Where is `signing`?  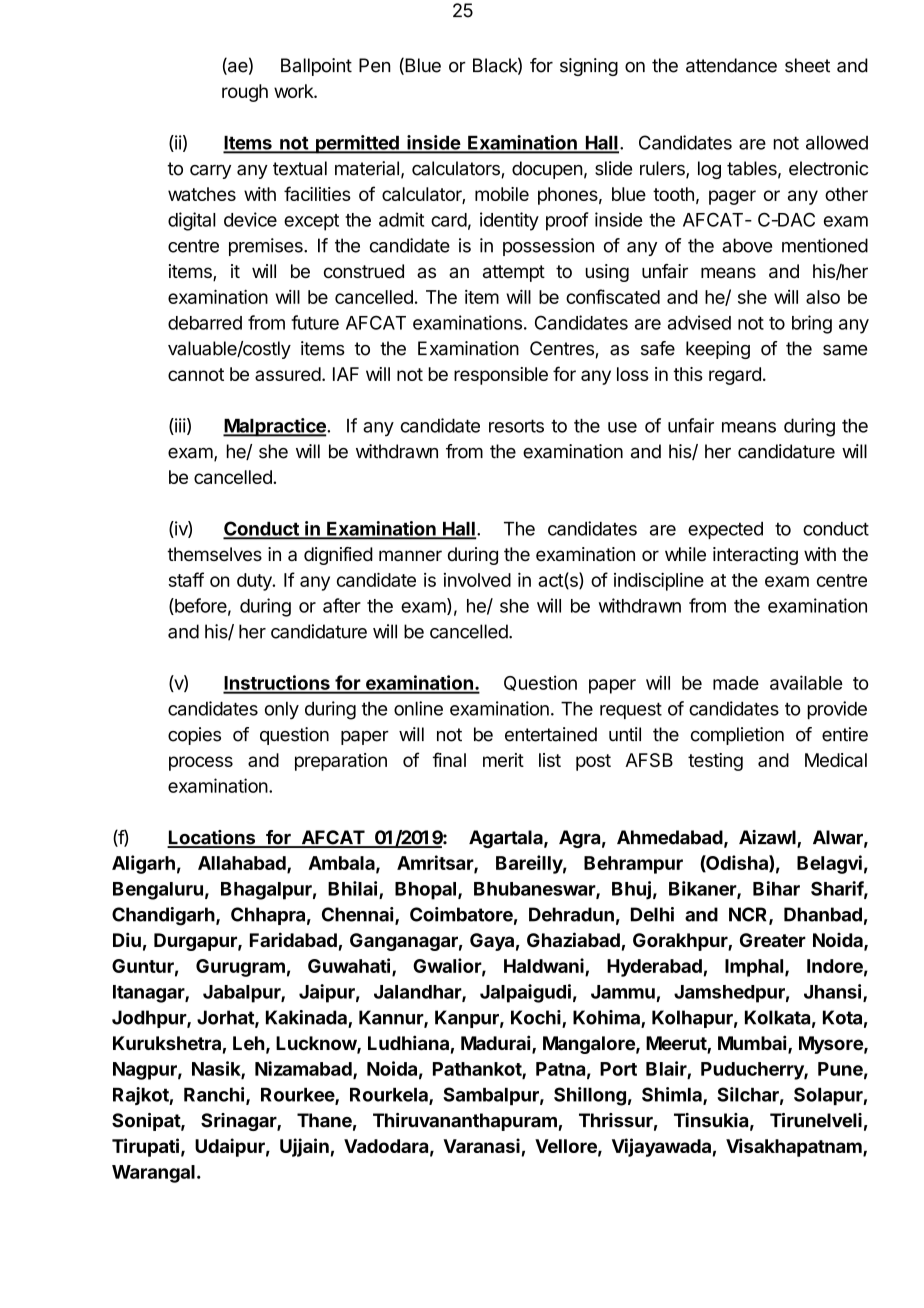
signing is located at coordinates (589, 67).
